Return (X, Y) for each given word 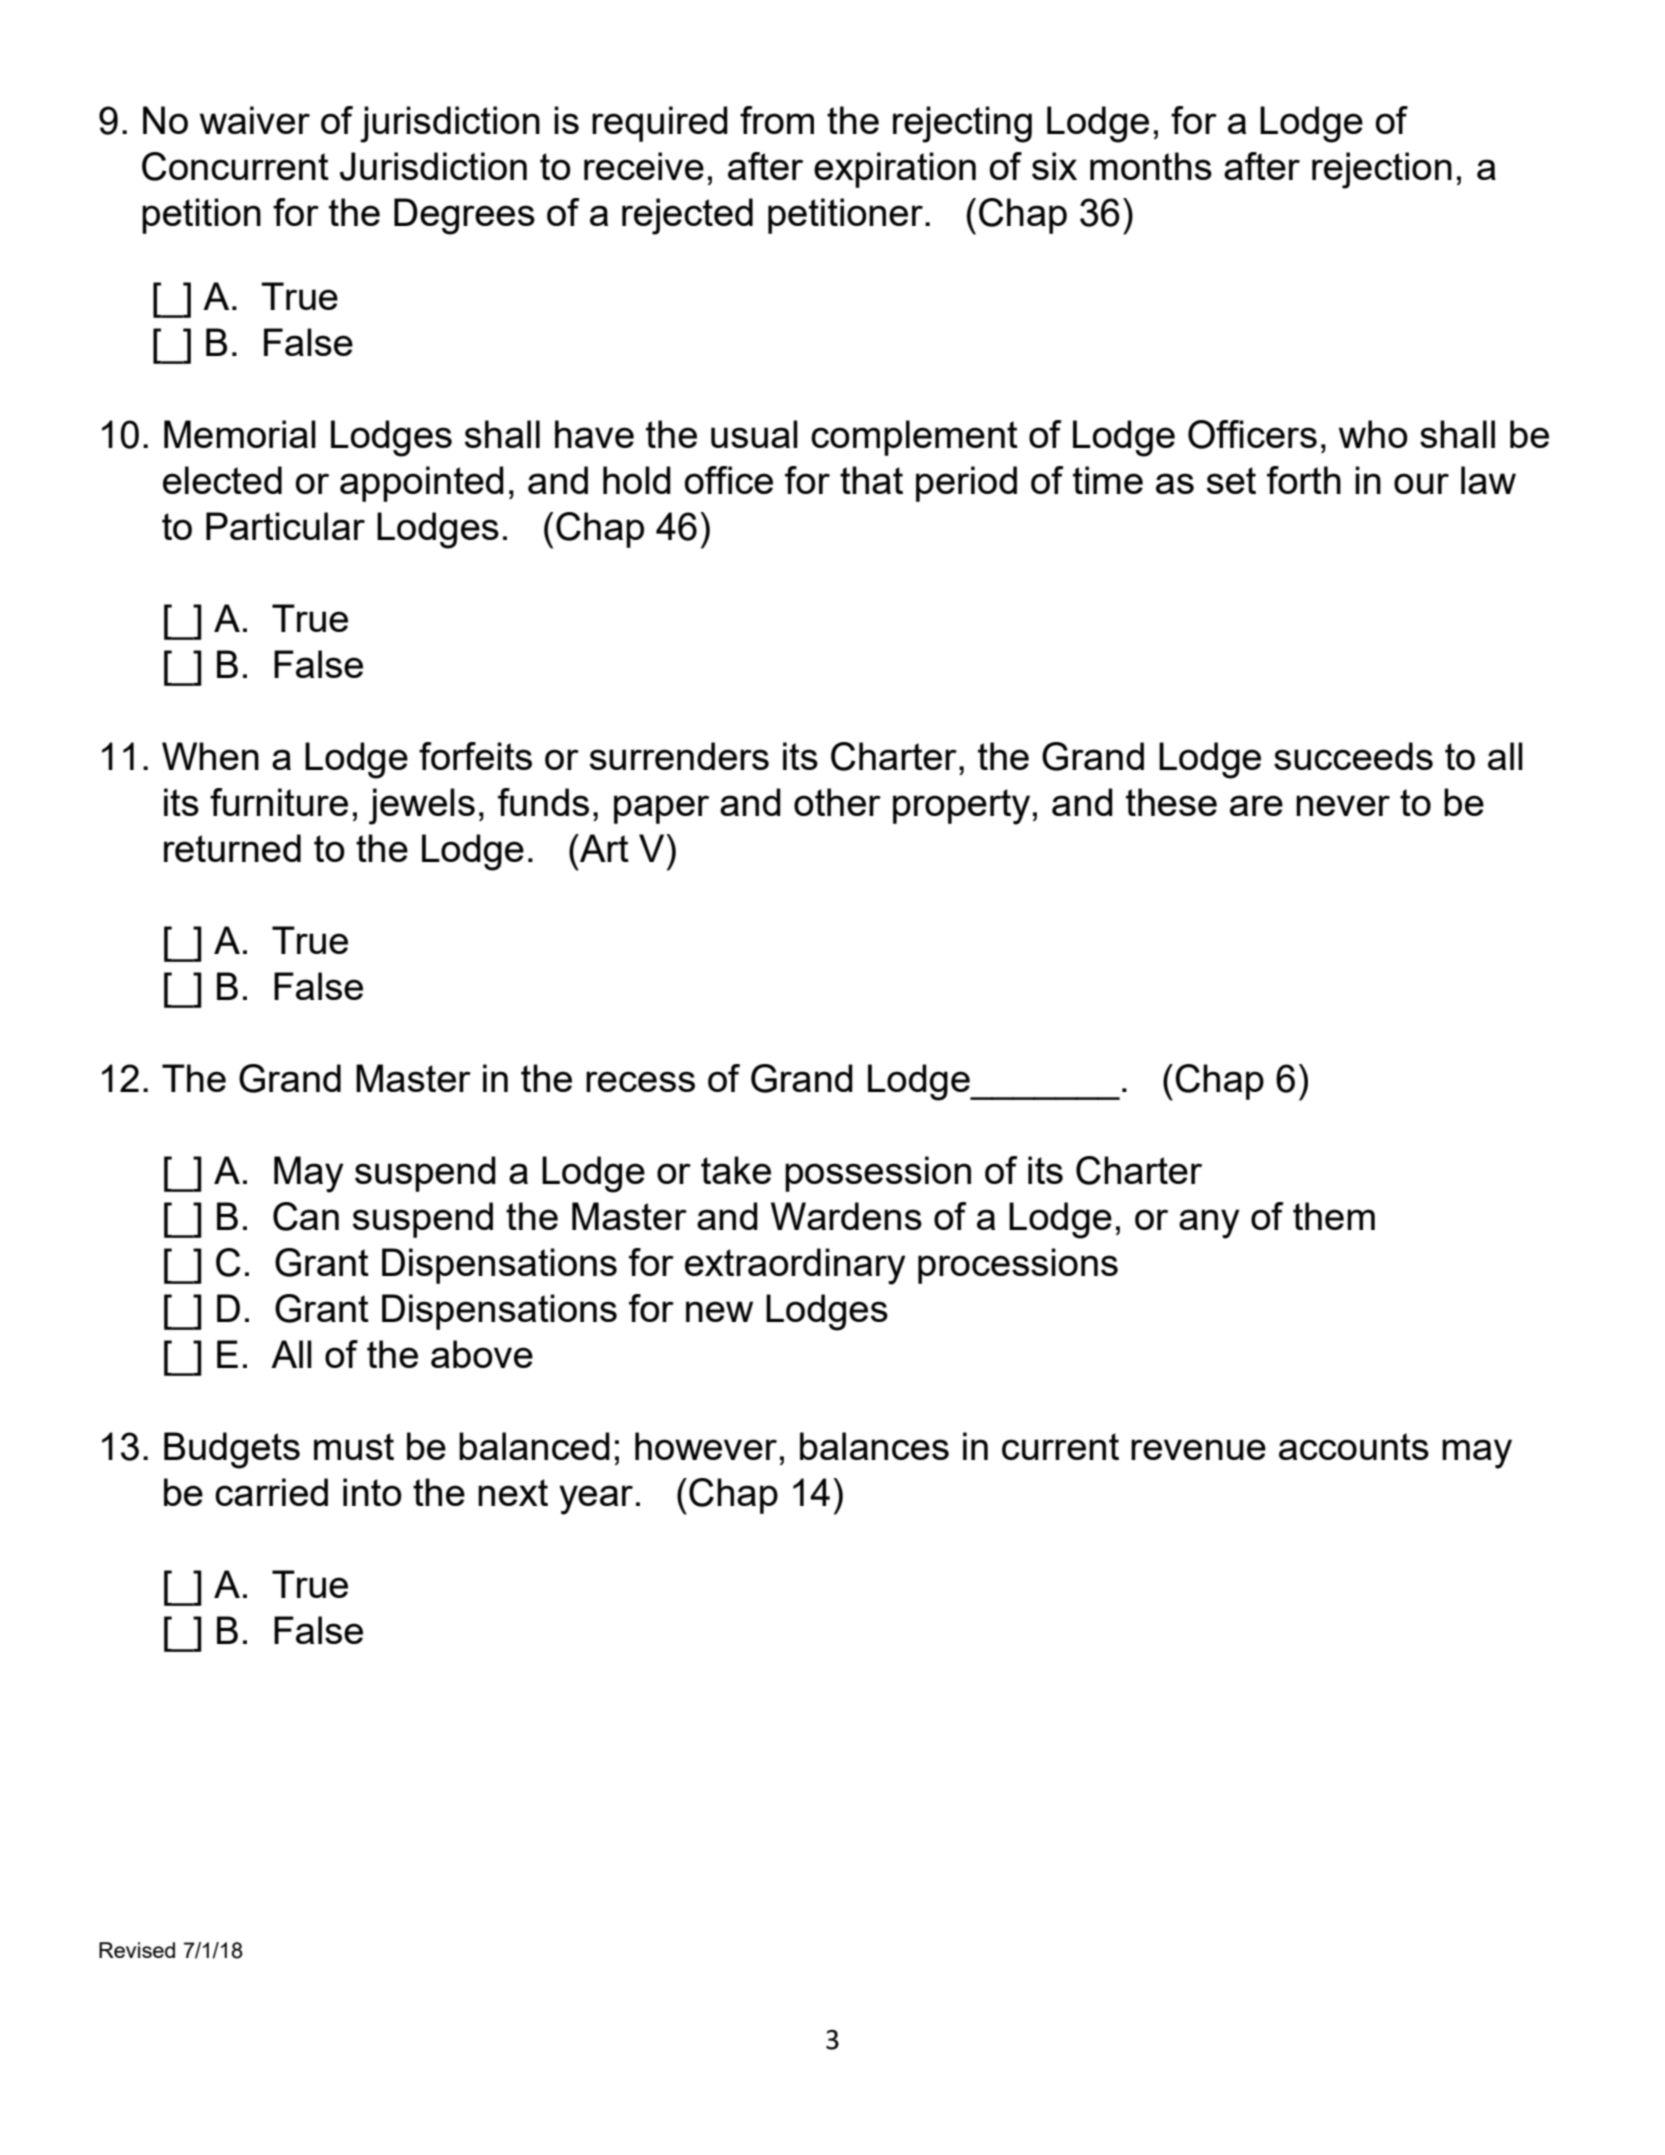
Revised (137, 1950)
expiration (895, 170)
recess (640, 1081)
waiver (255, 120)
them (1334, 1216)
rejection (1382, 170)
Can (306, 1216)
